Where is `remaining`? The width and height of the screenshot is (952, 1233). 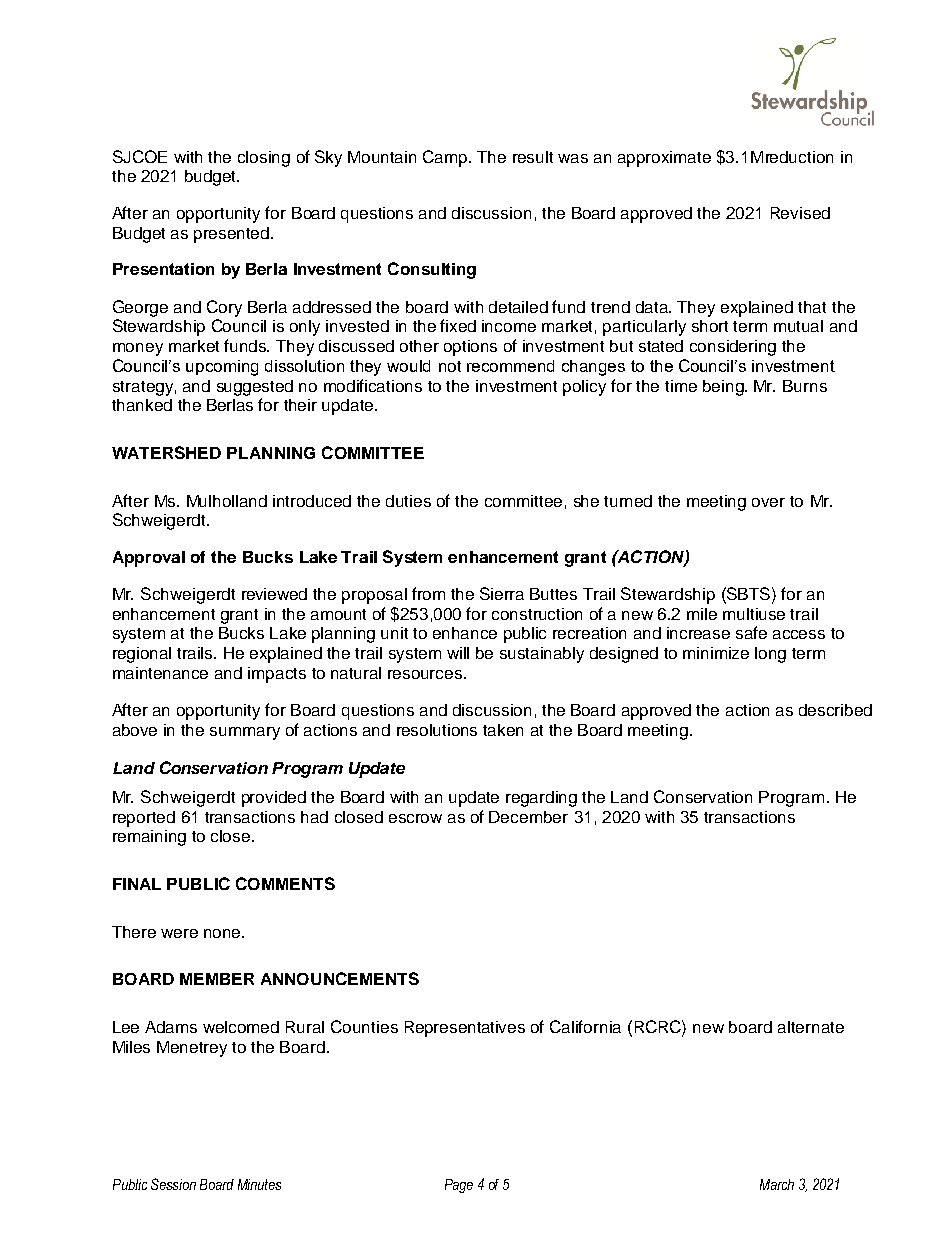
remaining is located at coordinates (149, 838).
